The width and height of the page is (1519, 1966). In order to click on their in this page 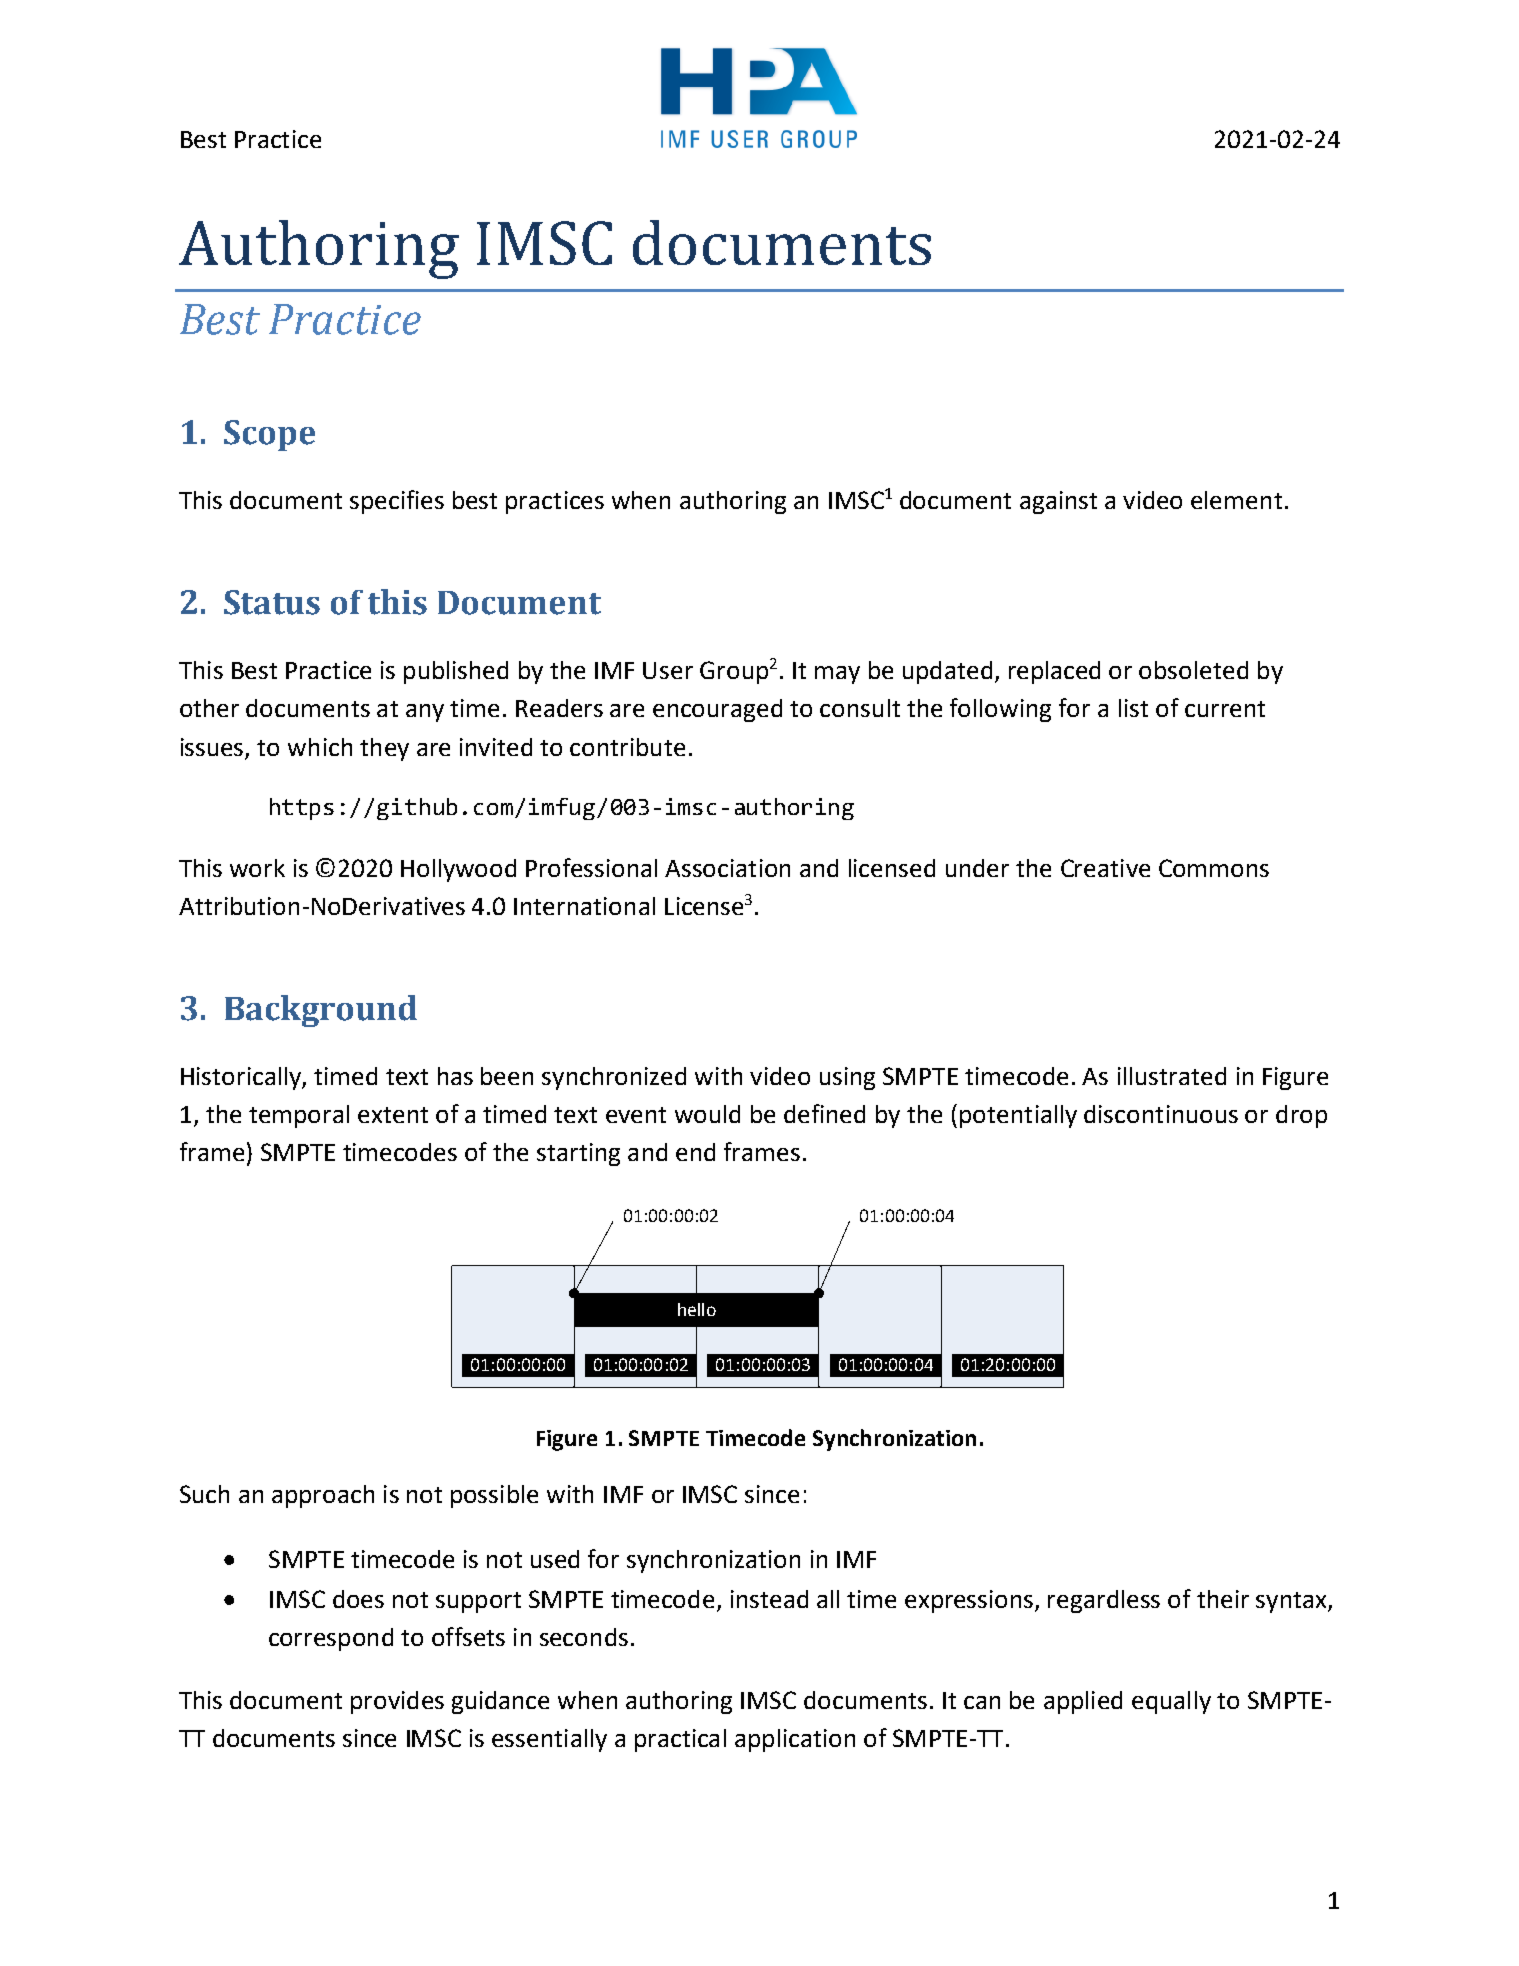, I will do `click(1223, 1599)`.
